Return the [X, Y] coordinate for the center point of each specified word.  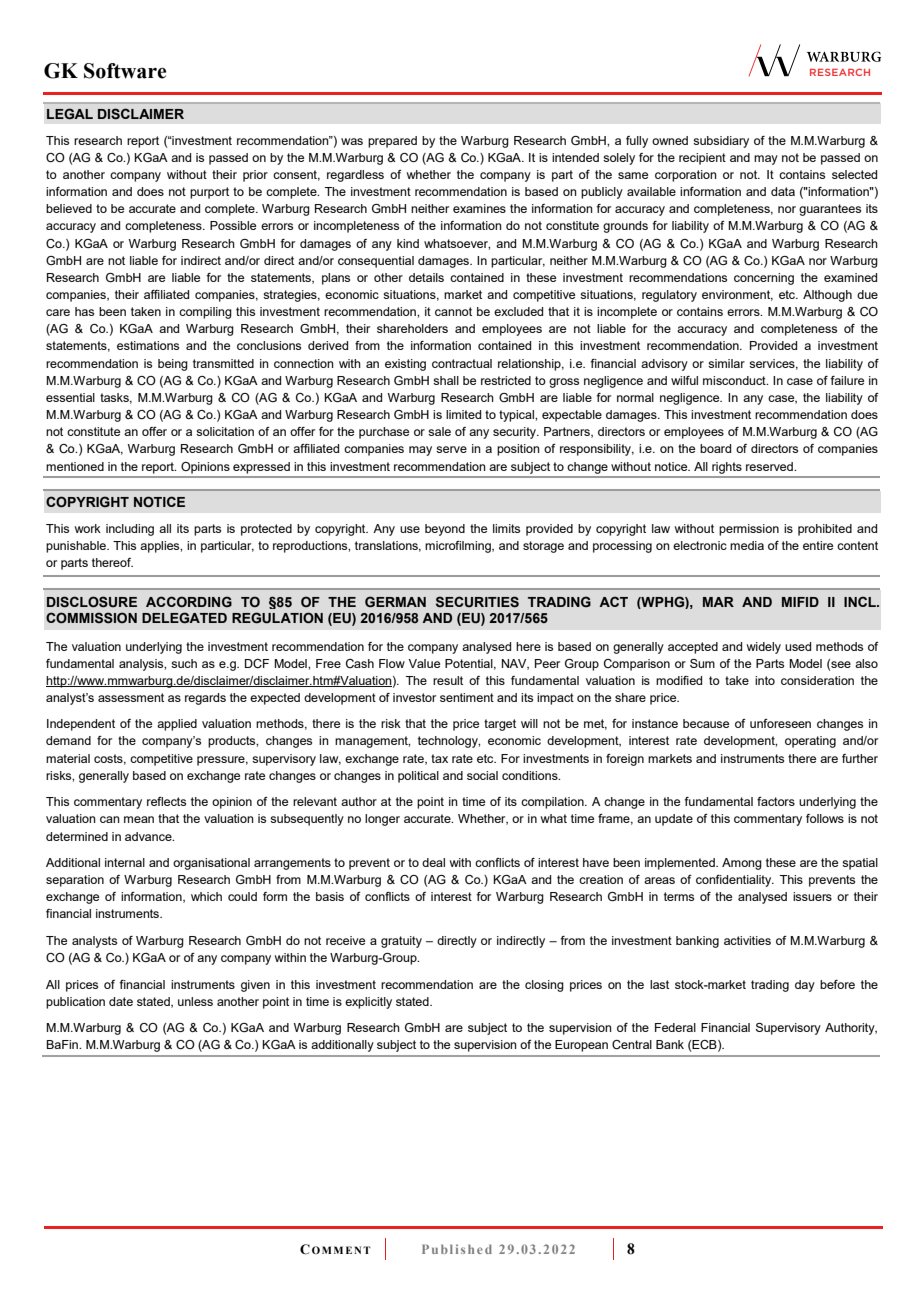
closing [544, 986]
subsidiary [721, 142]
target [500, 725]
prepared [392, 142]
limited [463, 414]
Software [125, 71]
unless [195, 1001]
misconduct [735, 380]
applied [177, 725]
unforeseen [780, 723]
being [173, 365]
